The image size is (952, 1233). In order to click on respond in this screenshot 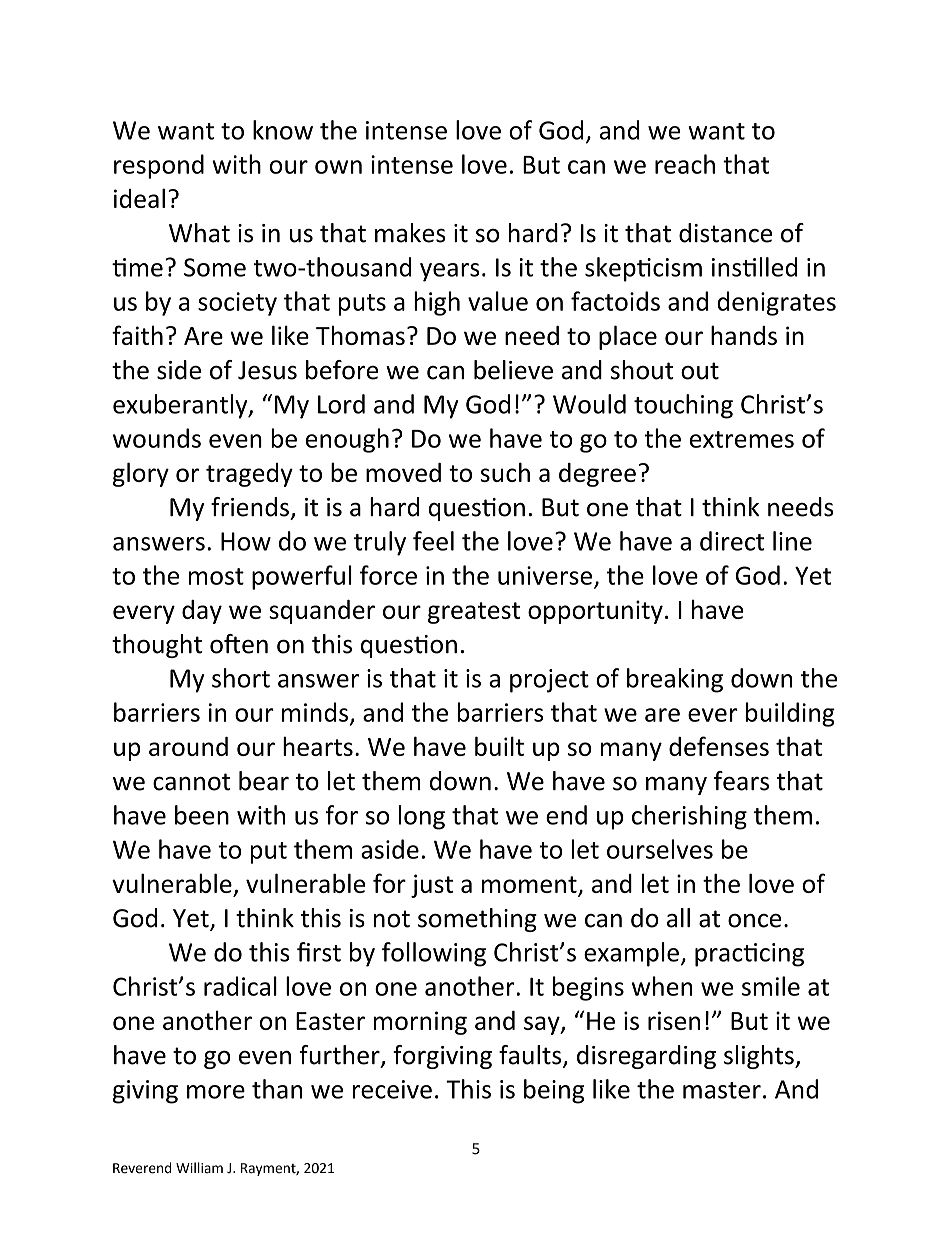, I will do `click(159, 166)`.
